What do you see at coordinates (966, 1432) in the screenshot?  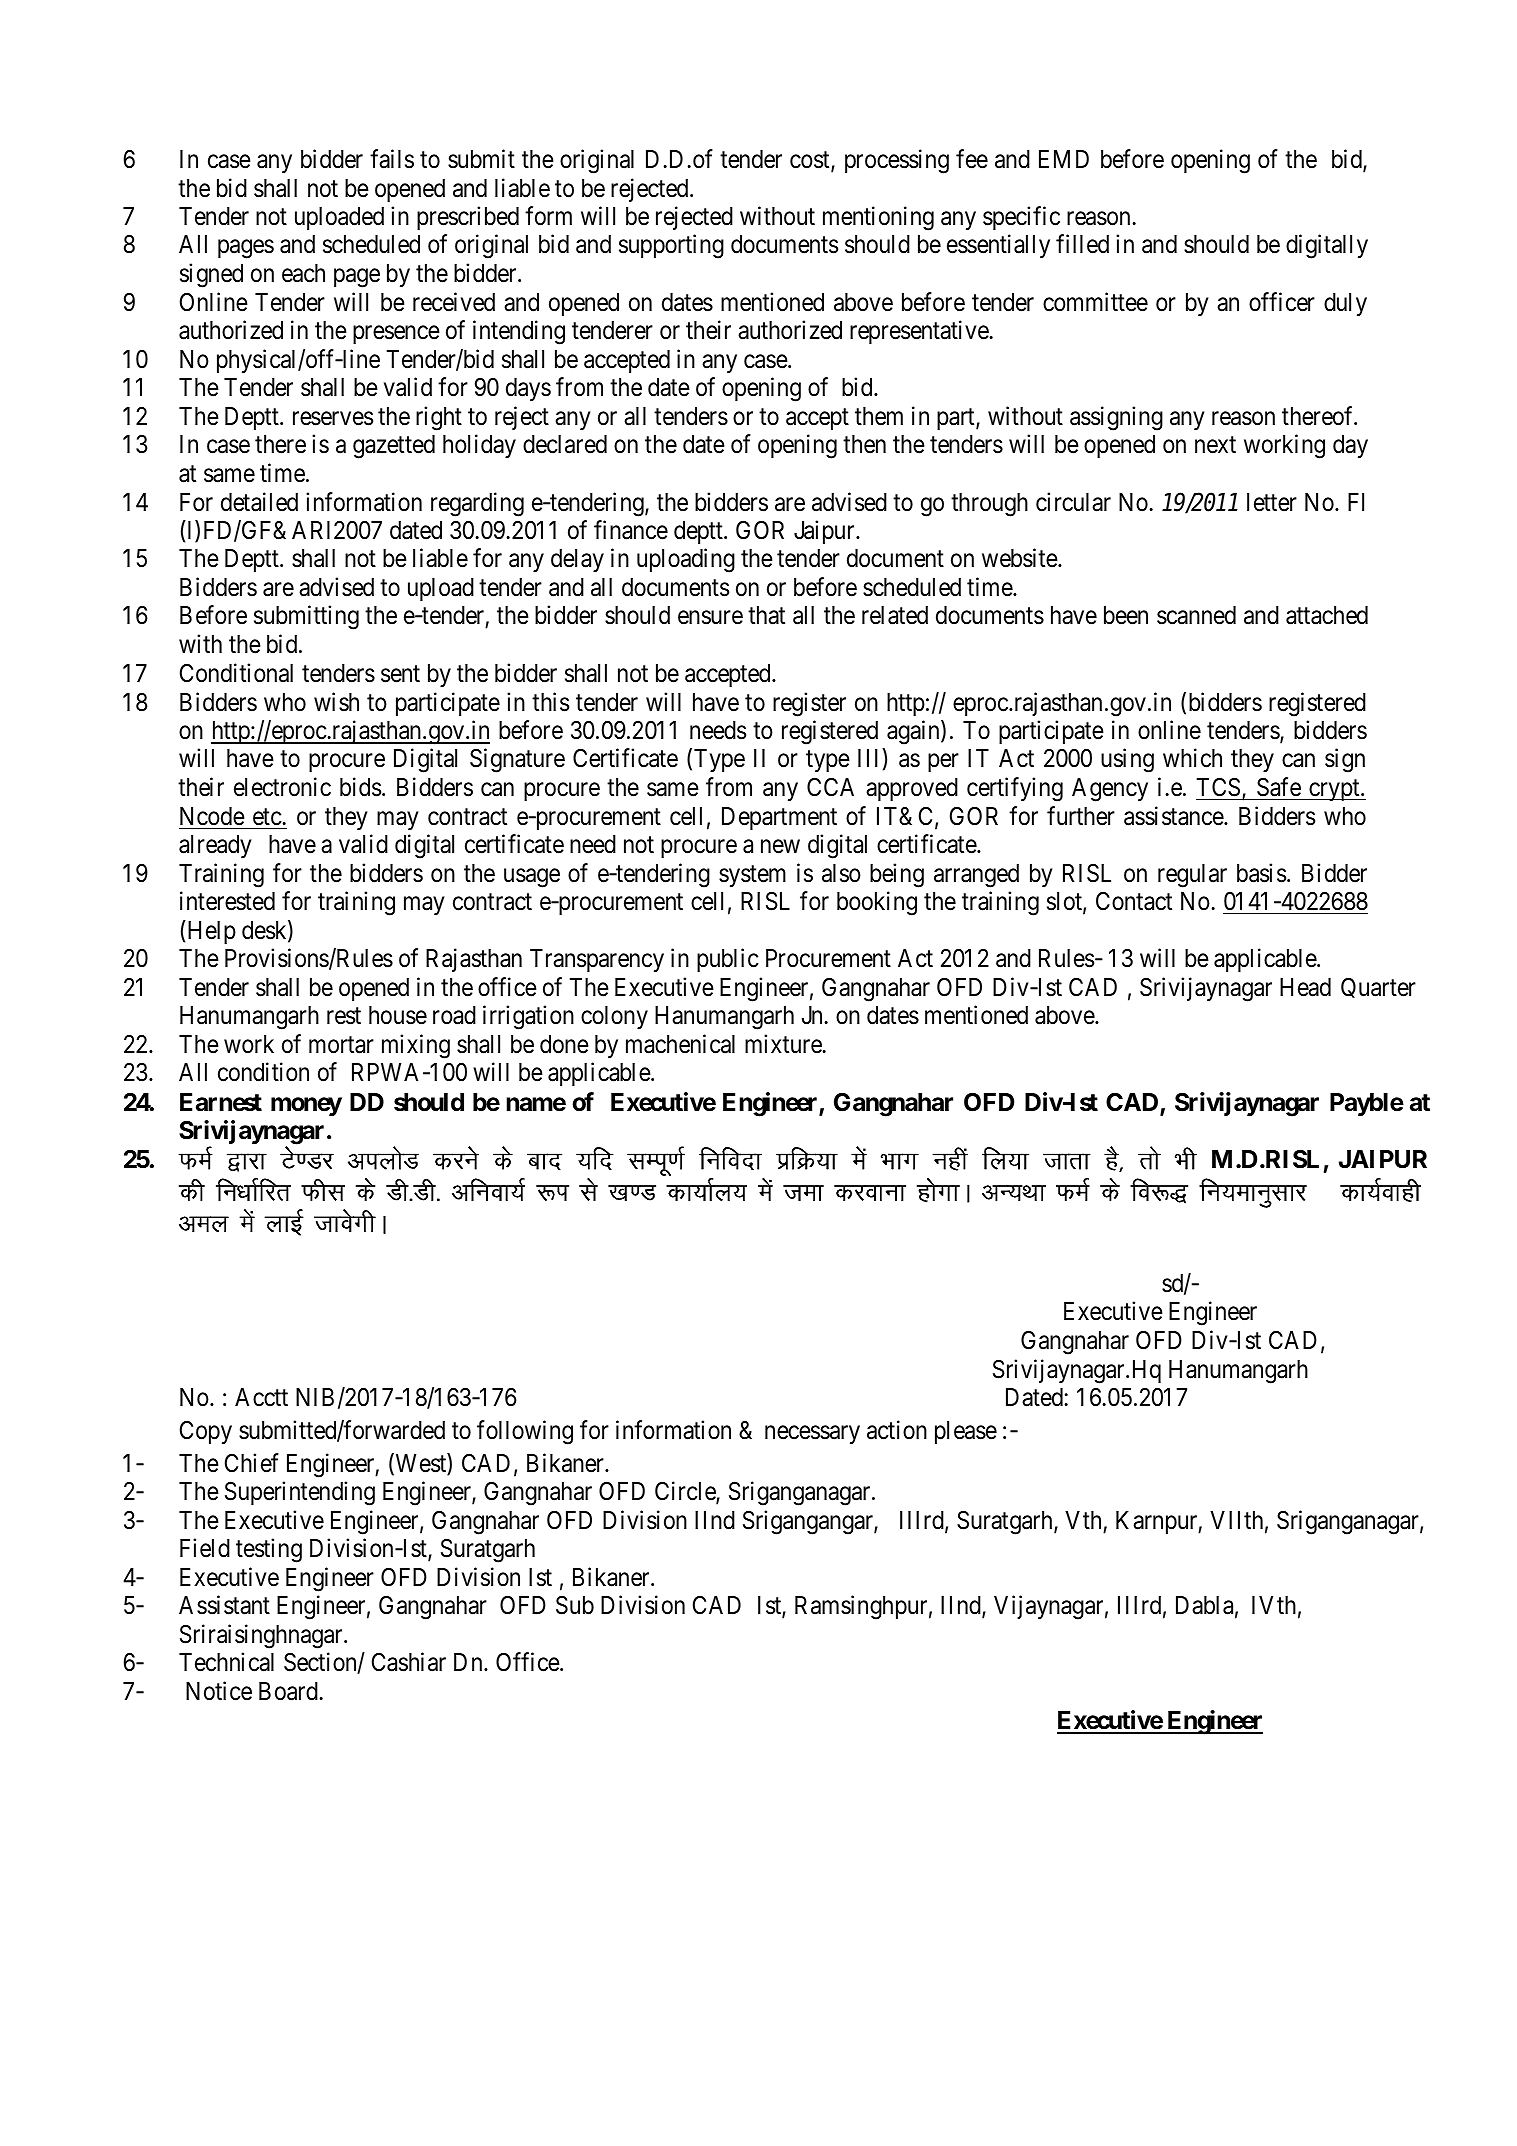 I see `please` at bounding box center [966, 1432].
